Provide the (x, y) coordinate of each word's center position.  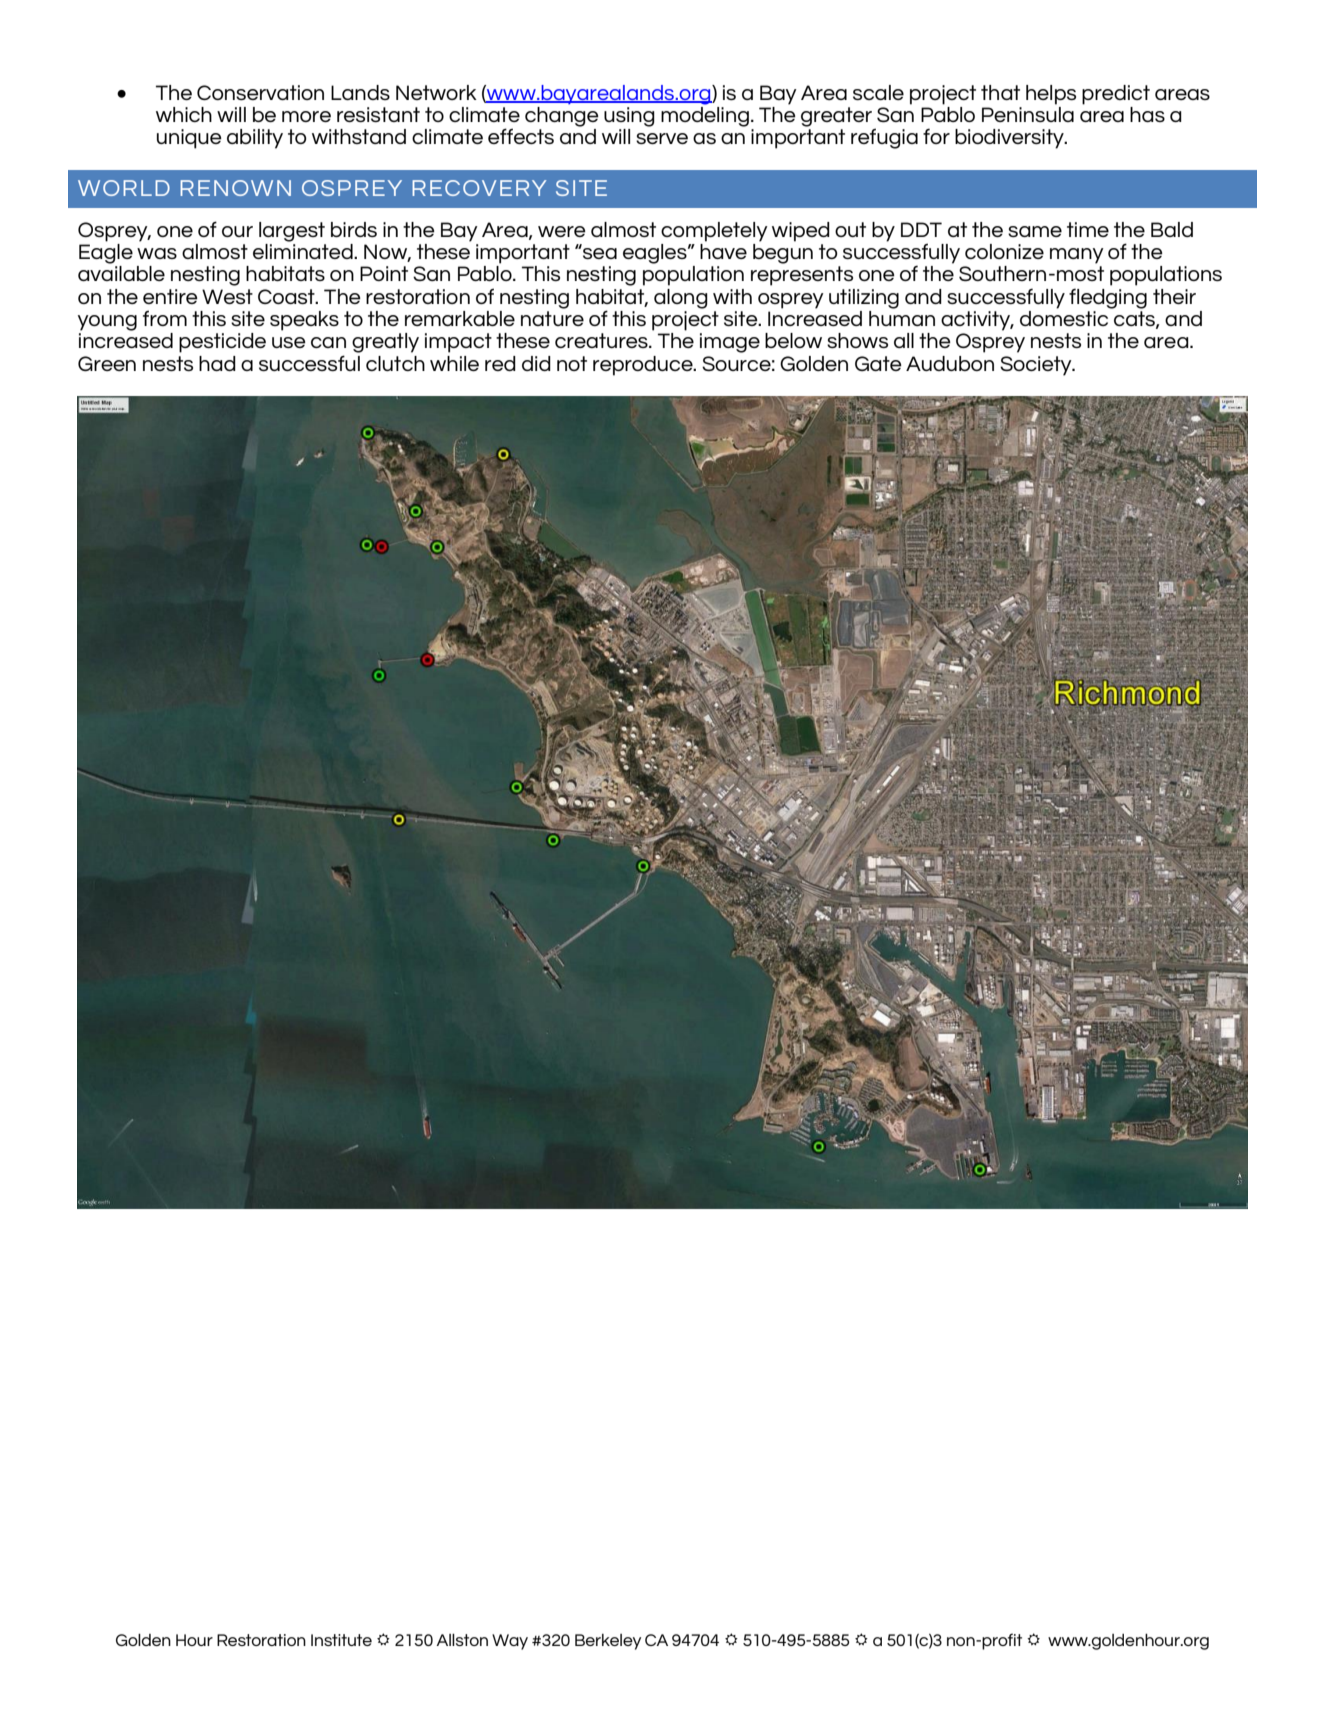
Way (510, 1642)
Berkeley (608, 1642)
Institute (341, 1640)
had (217, 363)
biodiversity (1010, 139)
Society (1037, 366)
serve (662, 138)
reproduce (644, 366)
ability (255, 139)
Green (107, 363)
